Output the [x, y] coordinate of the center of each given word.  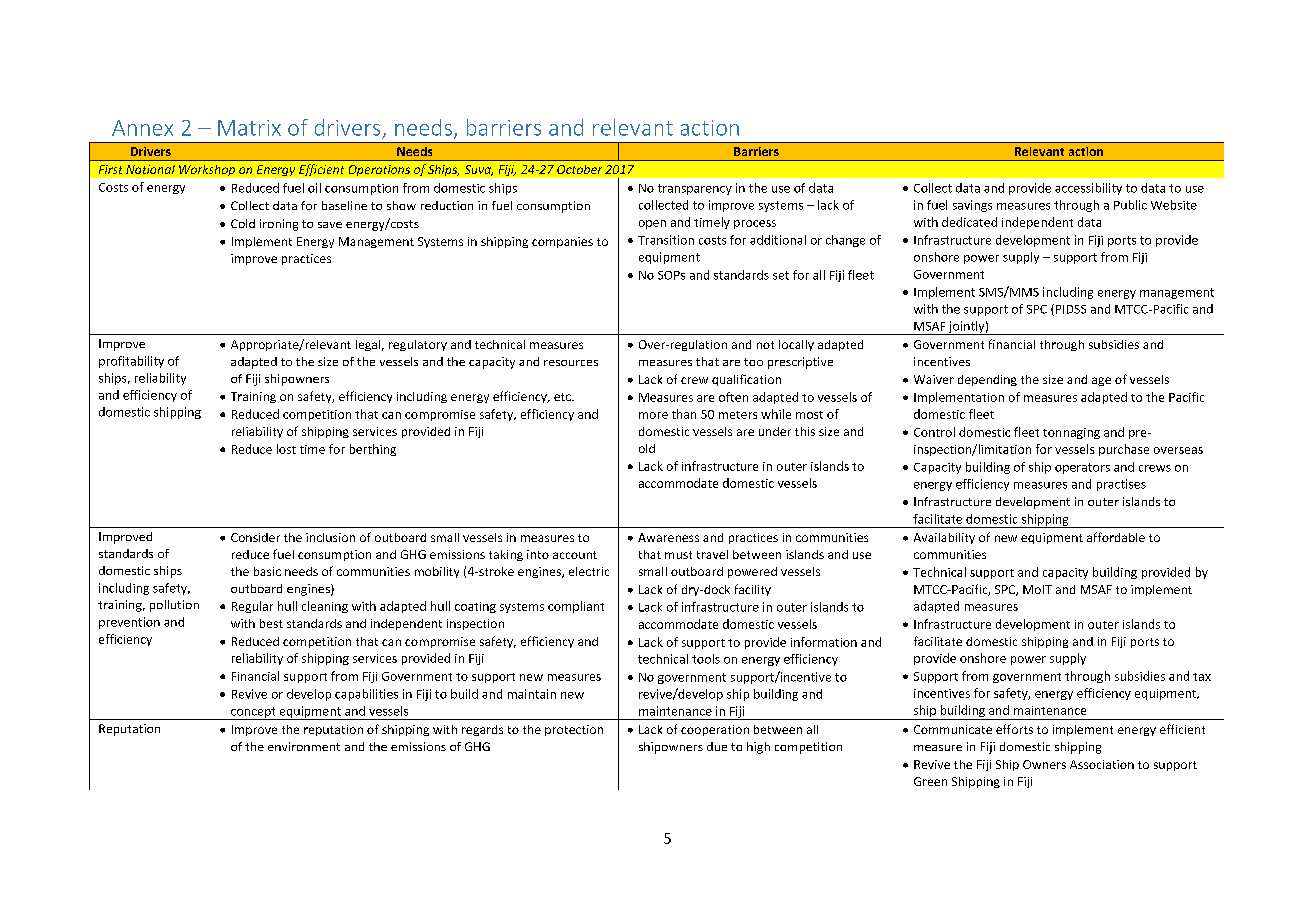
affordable [1116, 537]
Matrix [249, 128]
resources [571, 363]
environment [304, 746]
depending [987, 380]
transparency [695, 189]
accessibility [1088, 189]
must [678, 555]
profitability [131, 362]
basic [267, 571]
